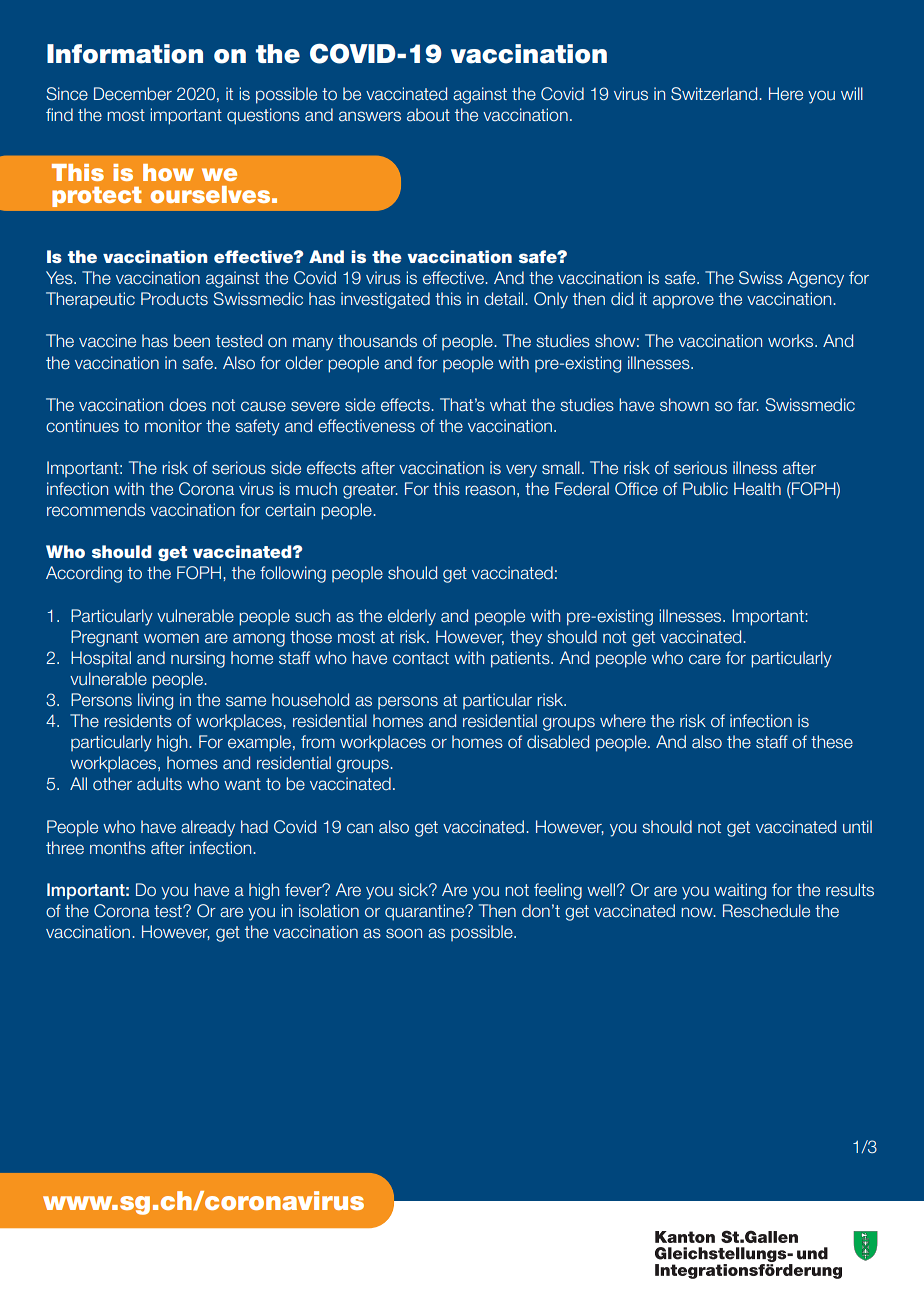  What do you see at coordinates (133, 94) in the screenshot?
I see `December` at bounding box center [133, 94].
